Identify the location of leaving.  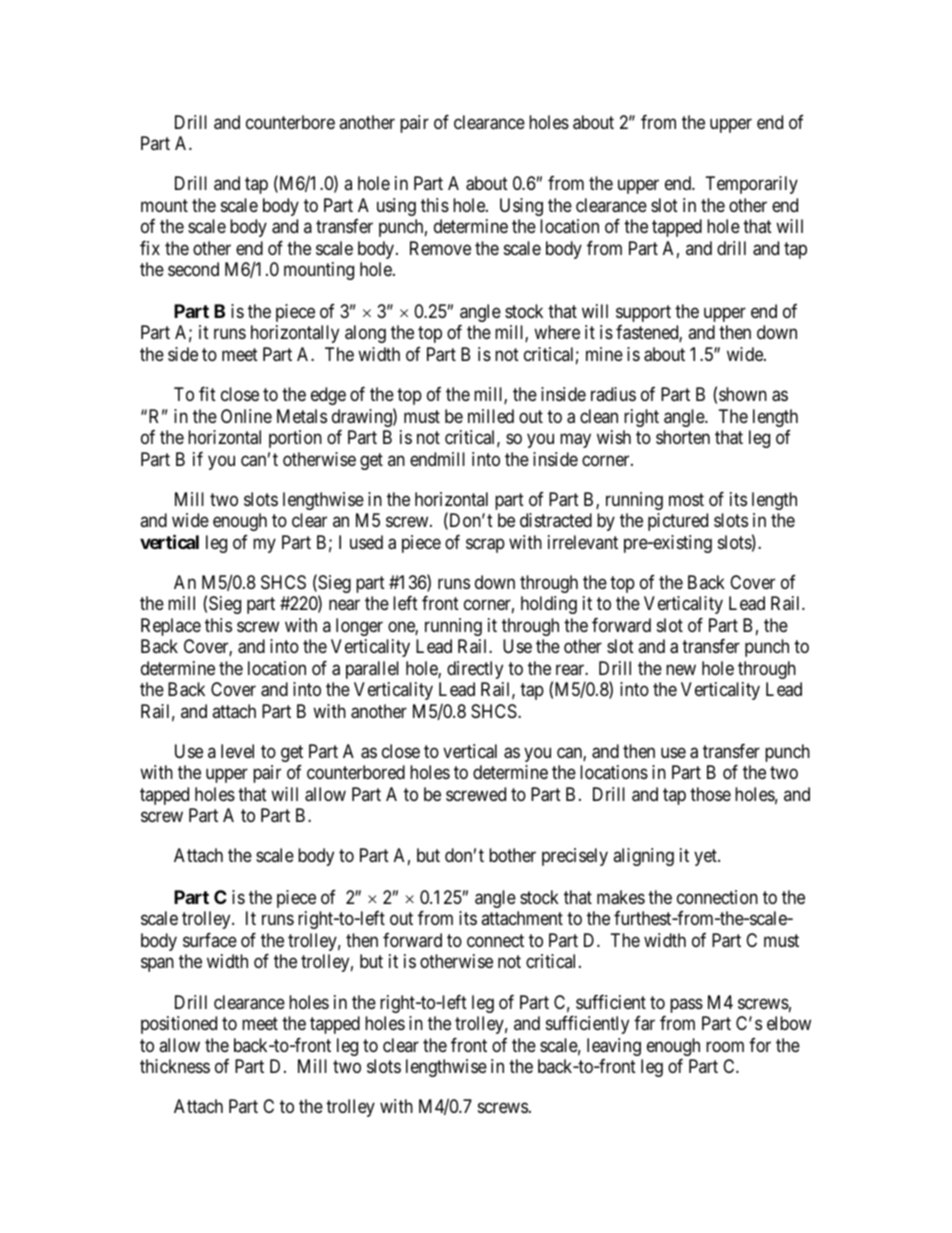
(614, 1047).
